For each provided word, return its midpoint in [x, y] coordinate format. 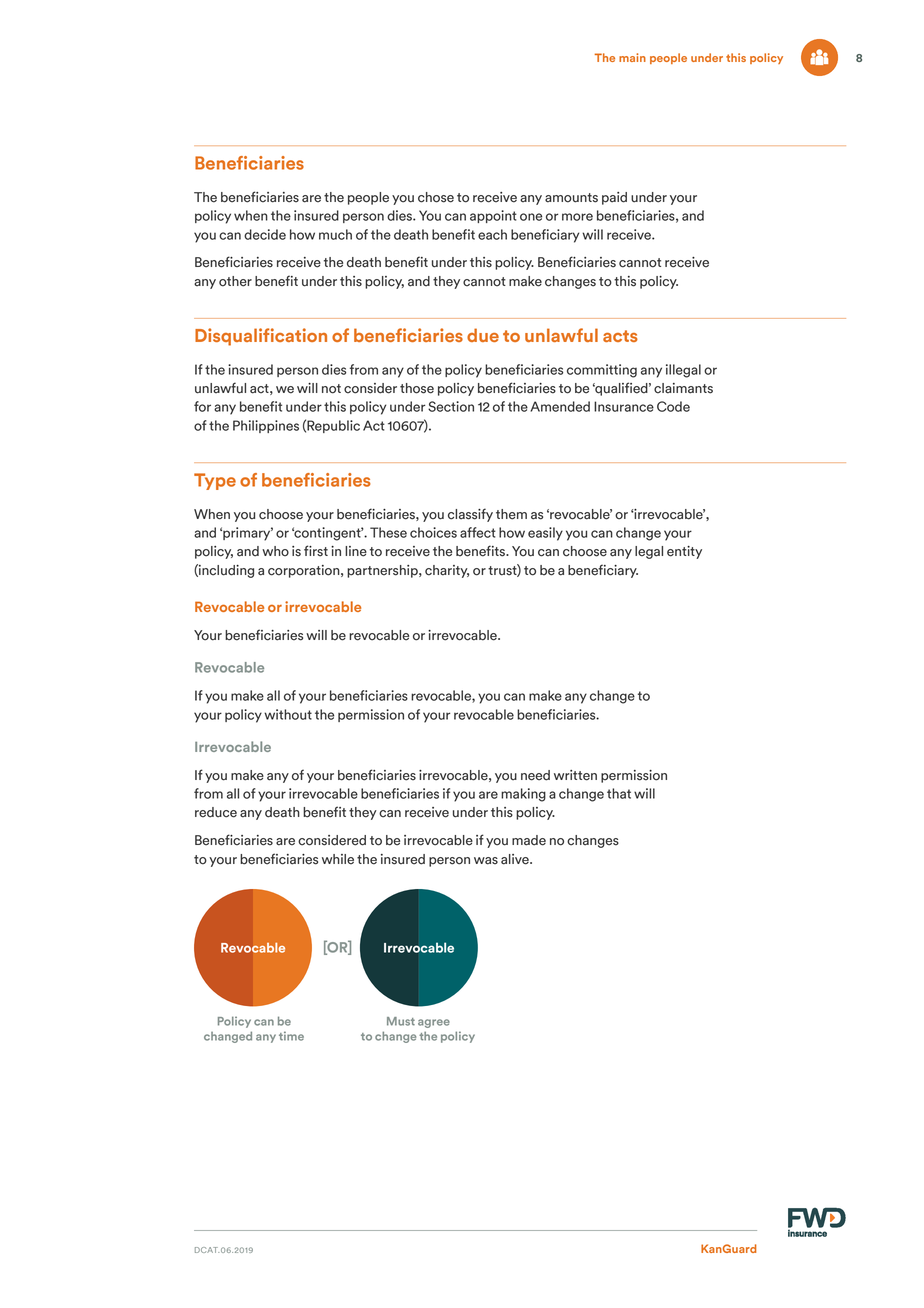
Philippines [266, 426]
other [235, 281]
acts [620, 336]
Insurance [624, 406]
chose [436, 197]
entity [684, 552]
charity [447, 571]
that [619, 793]
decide [265, 234]
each [492, 234]
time [291, 1036]
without [288, 714]
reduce [216, 812]
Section [451, 406]
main [632, 57]
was [486, 861]
